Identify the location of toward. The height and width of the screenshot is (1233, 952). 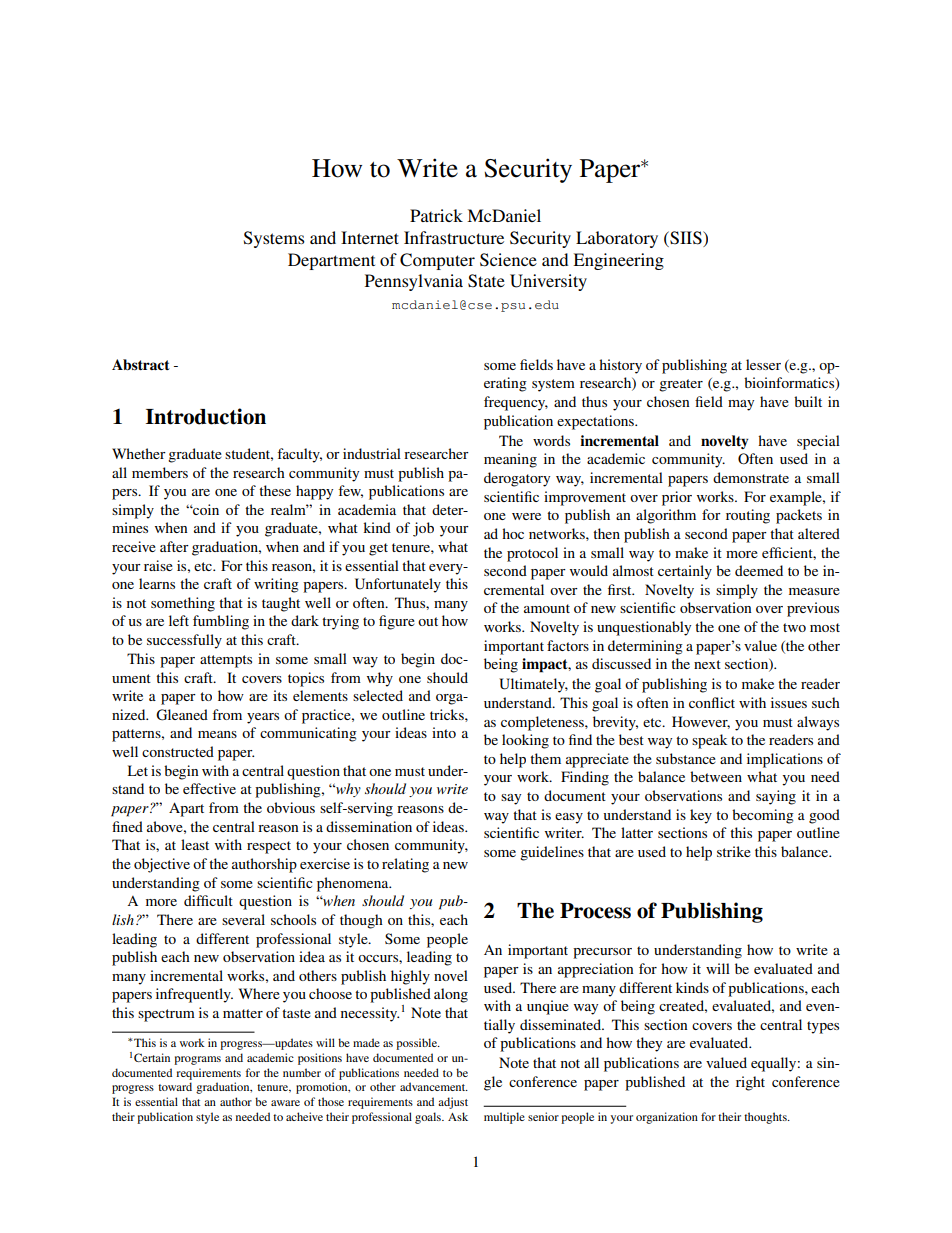
(175, 1086).
